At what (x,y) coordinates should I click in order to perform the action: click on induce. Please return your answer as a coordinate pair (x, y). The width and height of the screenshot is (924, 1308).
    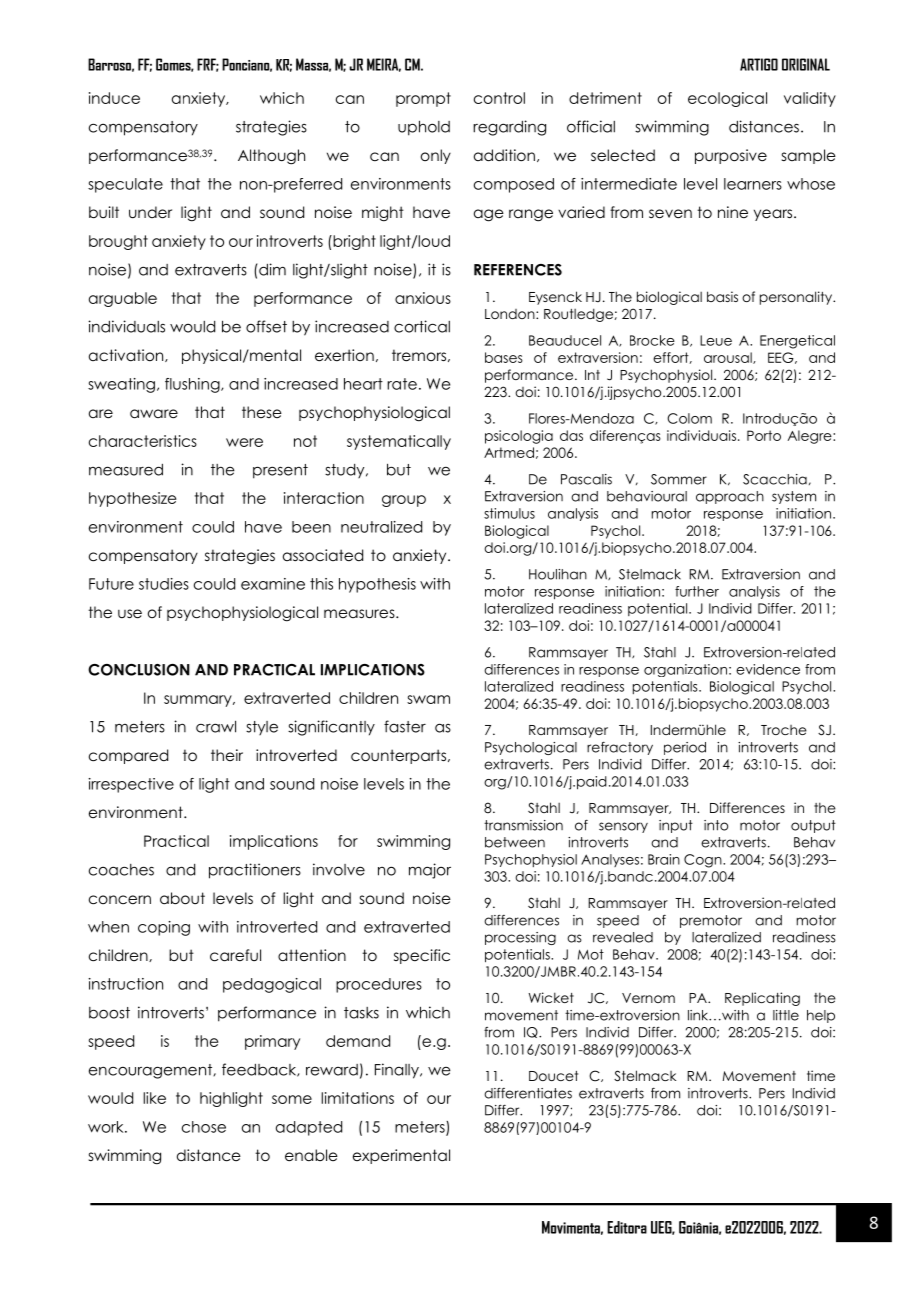
    Looking at the image, I should click on (114, 98).
